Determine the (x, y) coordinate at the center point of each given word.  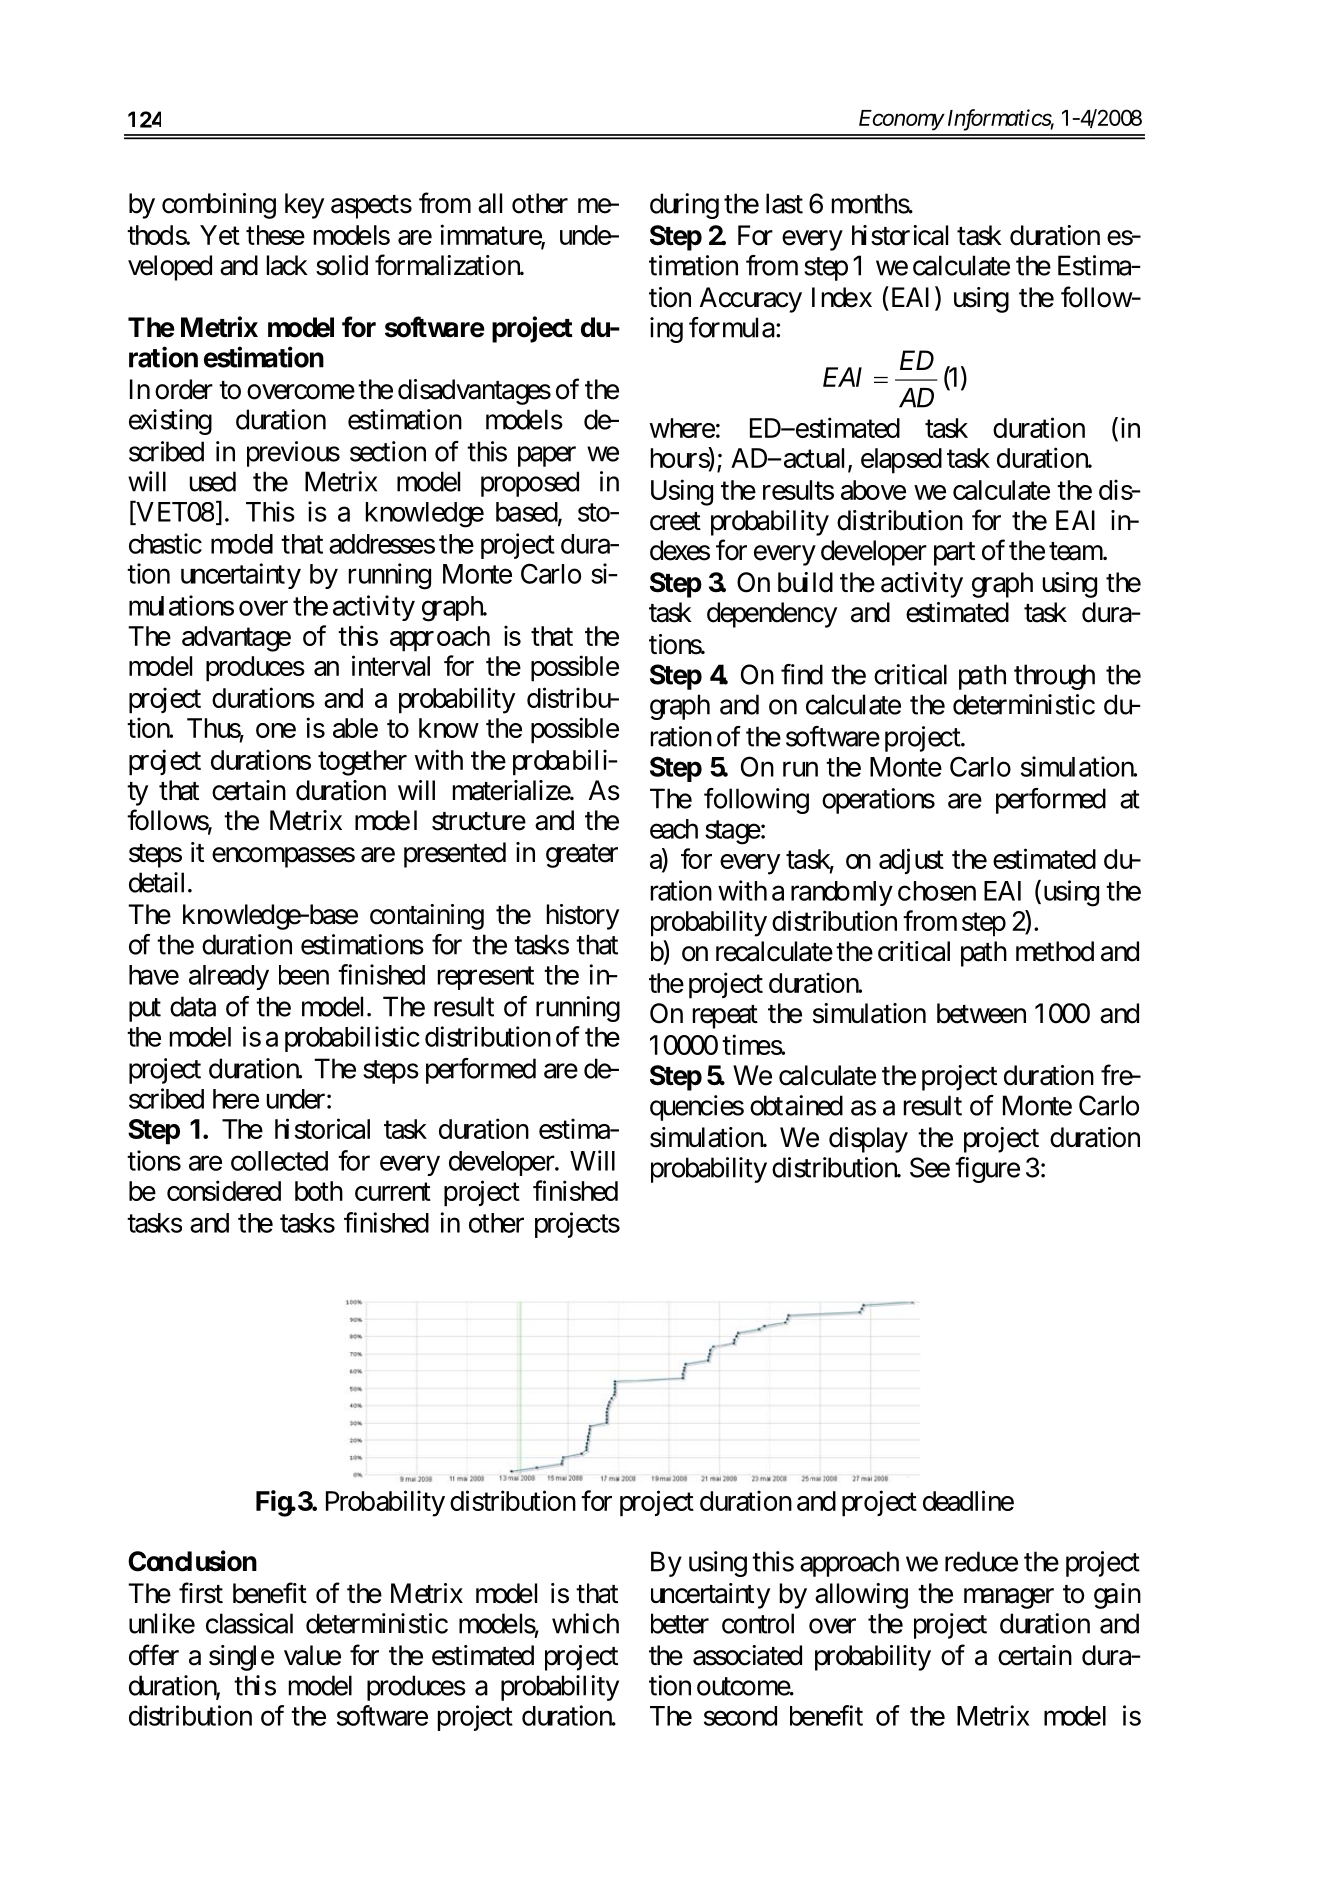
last (784, 203)
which (585, 1623)
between (981, 1013)
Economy (901, 120)
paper (547, 456)
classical (249, 1623)
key (304, 206)
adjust (911, 861)
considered (224, 1190)
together (362, 763)
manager (1009, 1598)
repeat (725, 1017)
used (213, 481)
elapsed (901, 461)
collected (279, 1161)
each (674, 829)
